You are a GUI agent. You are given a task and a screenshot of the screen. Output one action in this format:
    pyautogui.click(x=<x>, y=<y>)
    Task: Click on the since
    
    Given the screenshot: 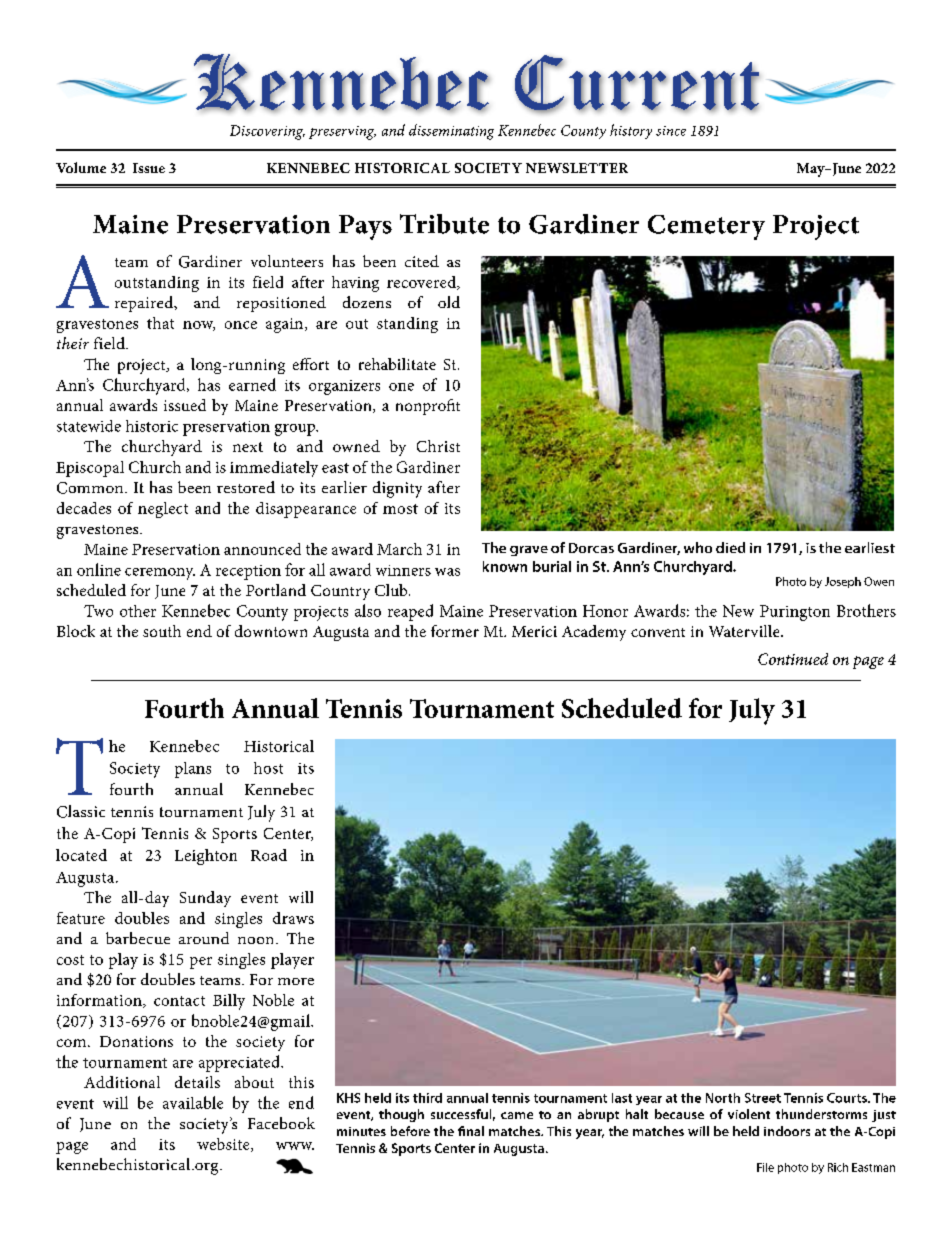 What is the action you would take?
    pyautogui.click(x=671, y=131)
